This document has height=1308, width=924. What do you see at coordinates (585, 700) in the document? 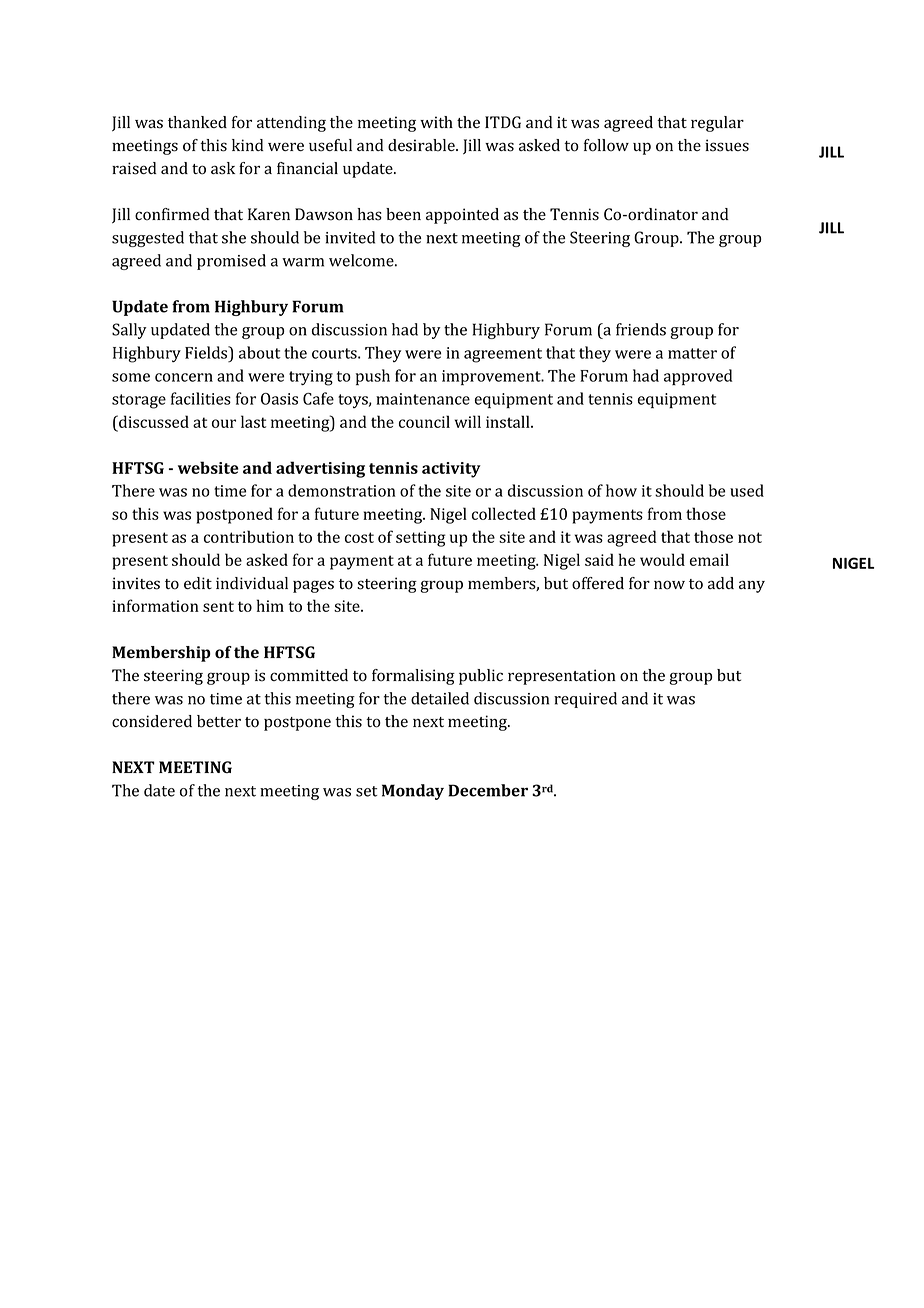
I see `required` at bounding box center [585, 700].
